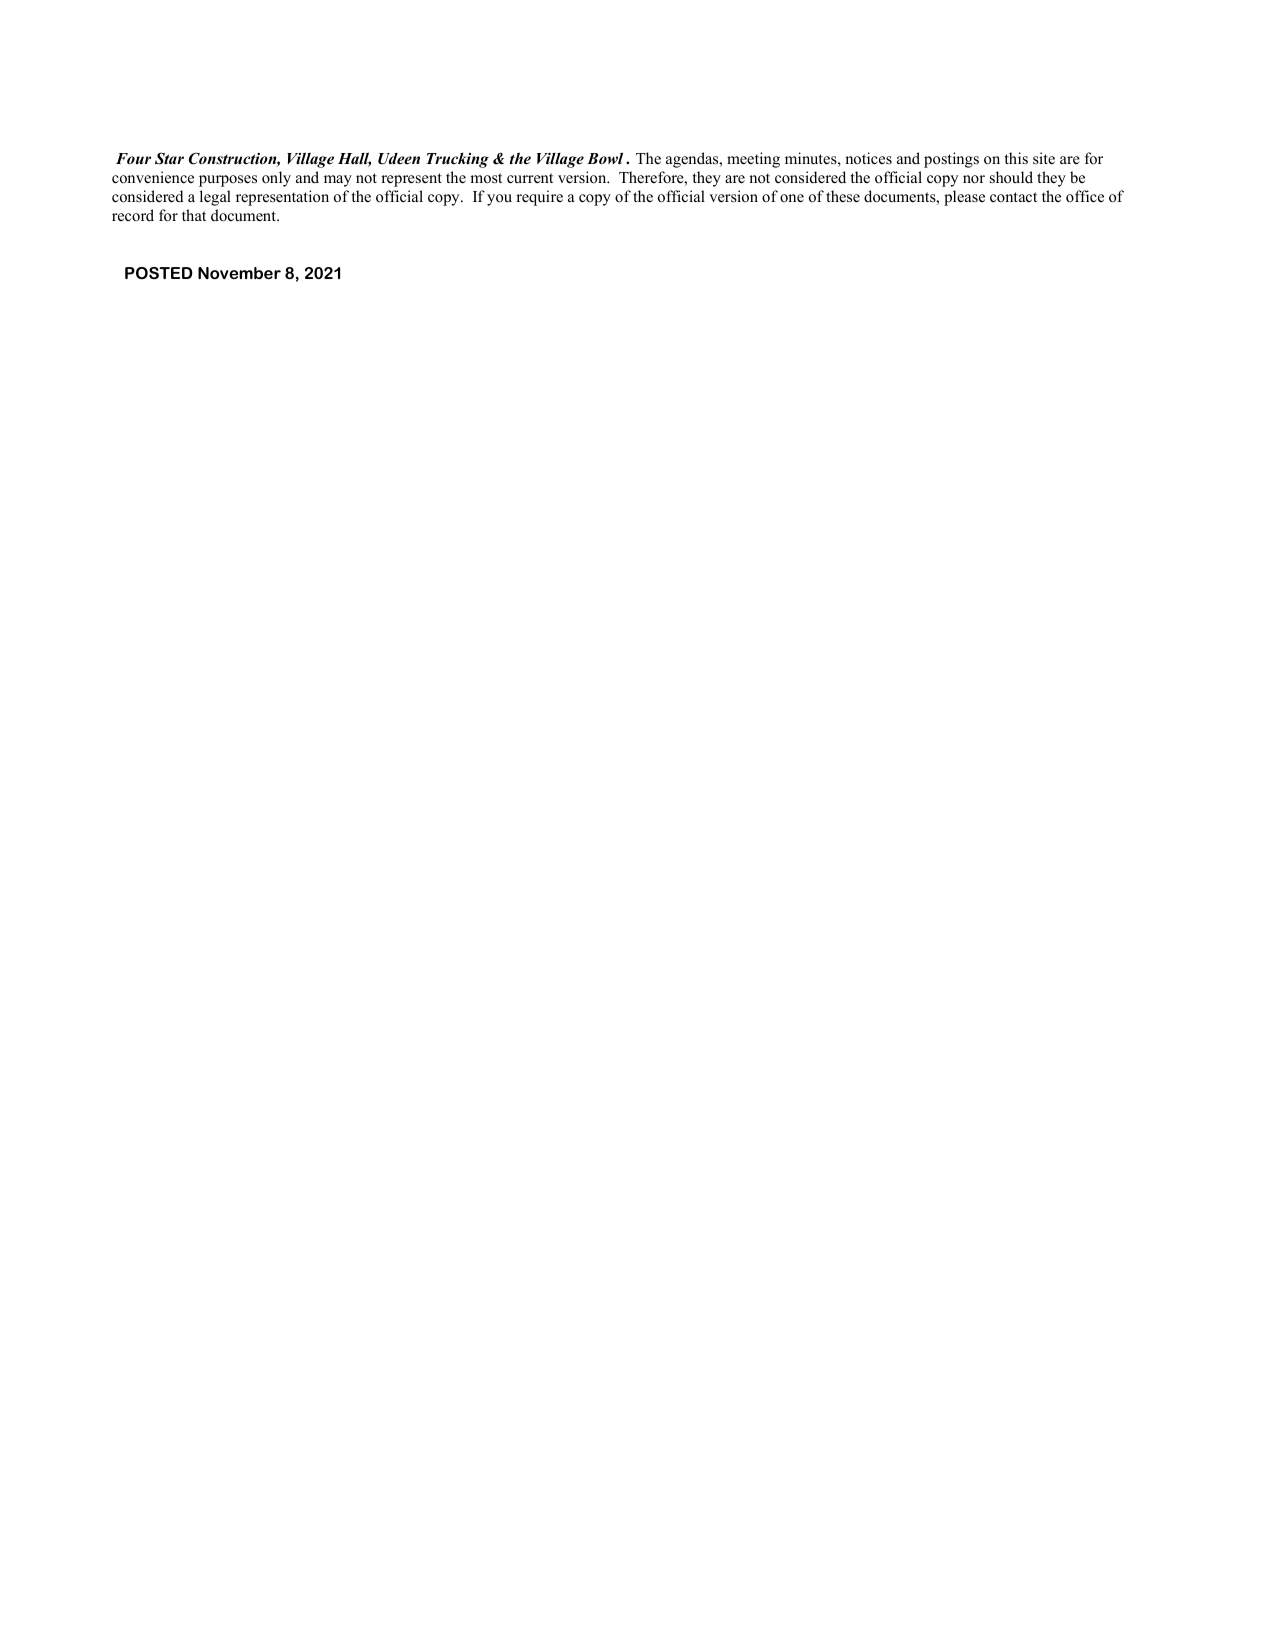 The image size is (1267, 1640). Describe the element at coordinates (951, 160) in the page. I see `postings` at that location.
